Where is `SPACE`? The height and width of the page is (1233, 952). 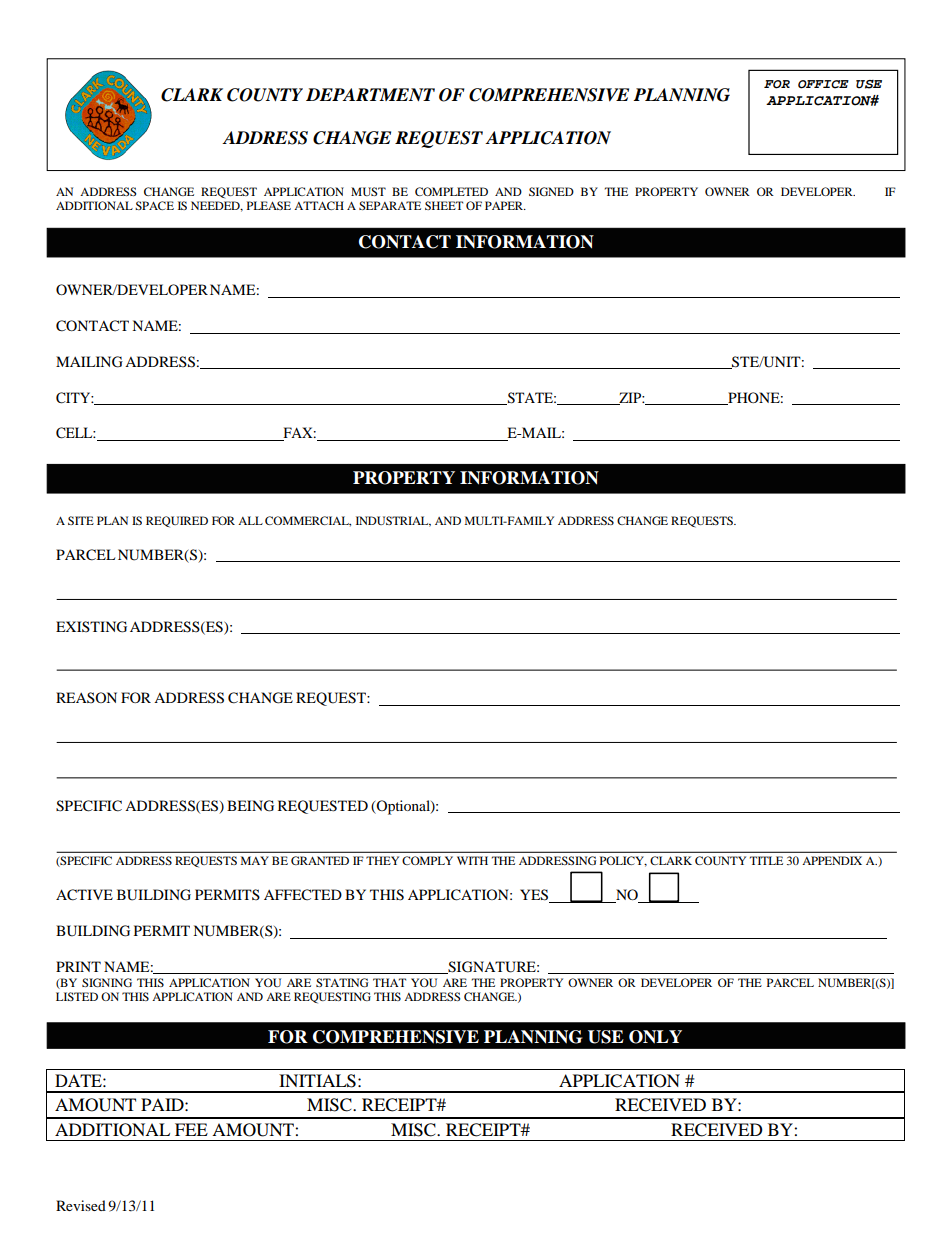
SPACE is located at coordinates (154, 205).
